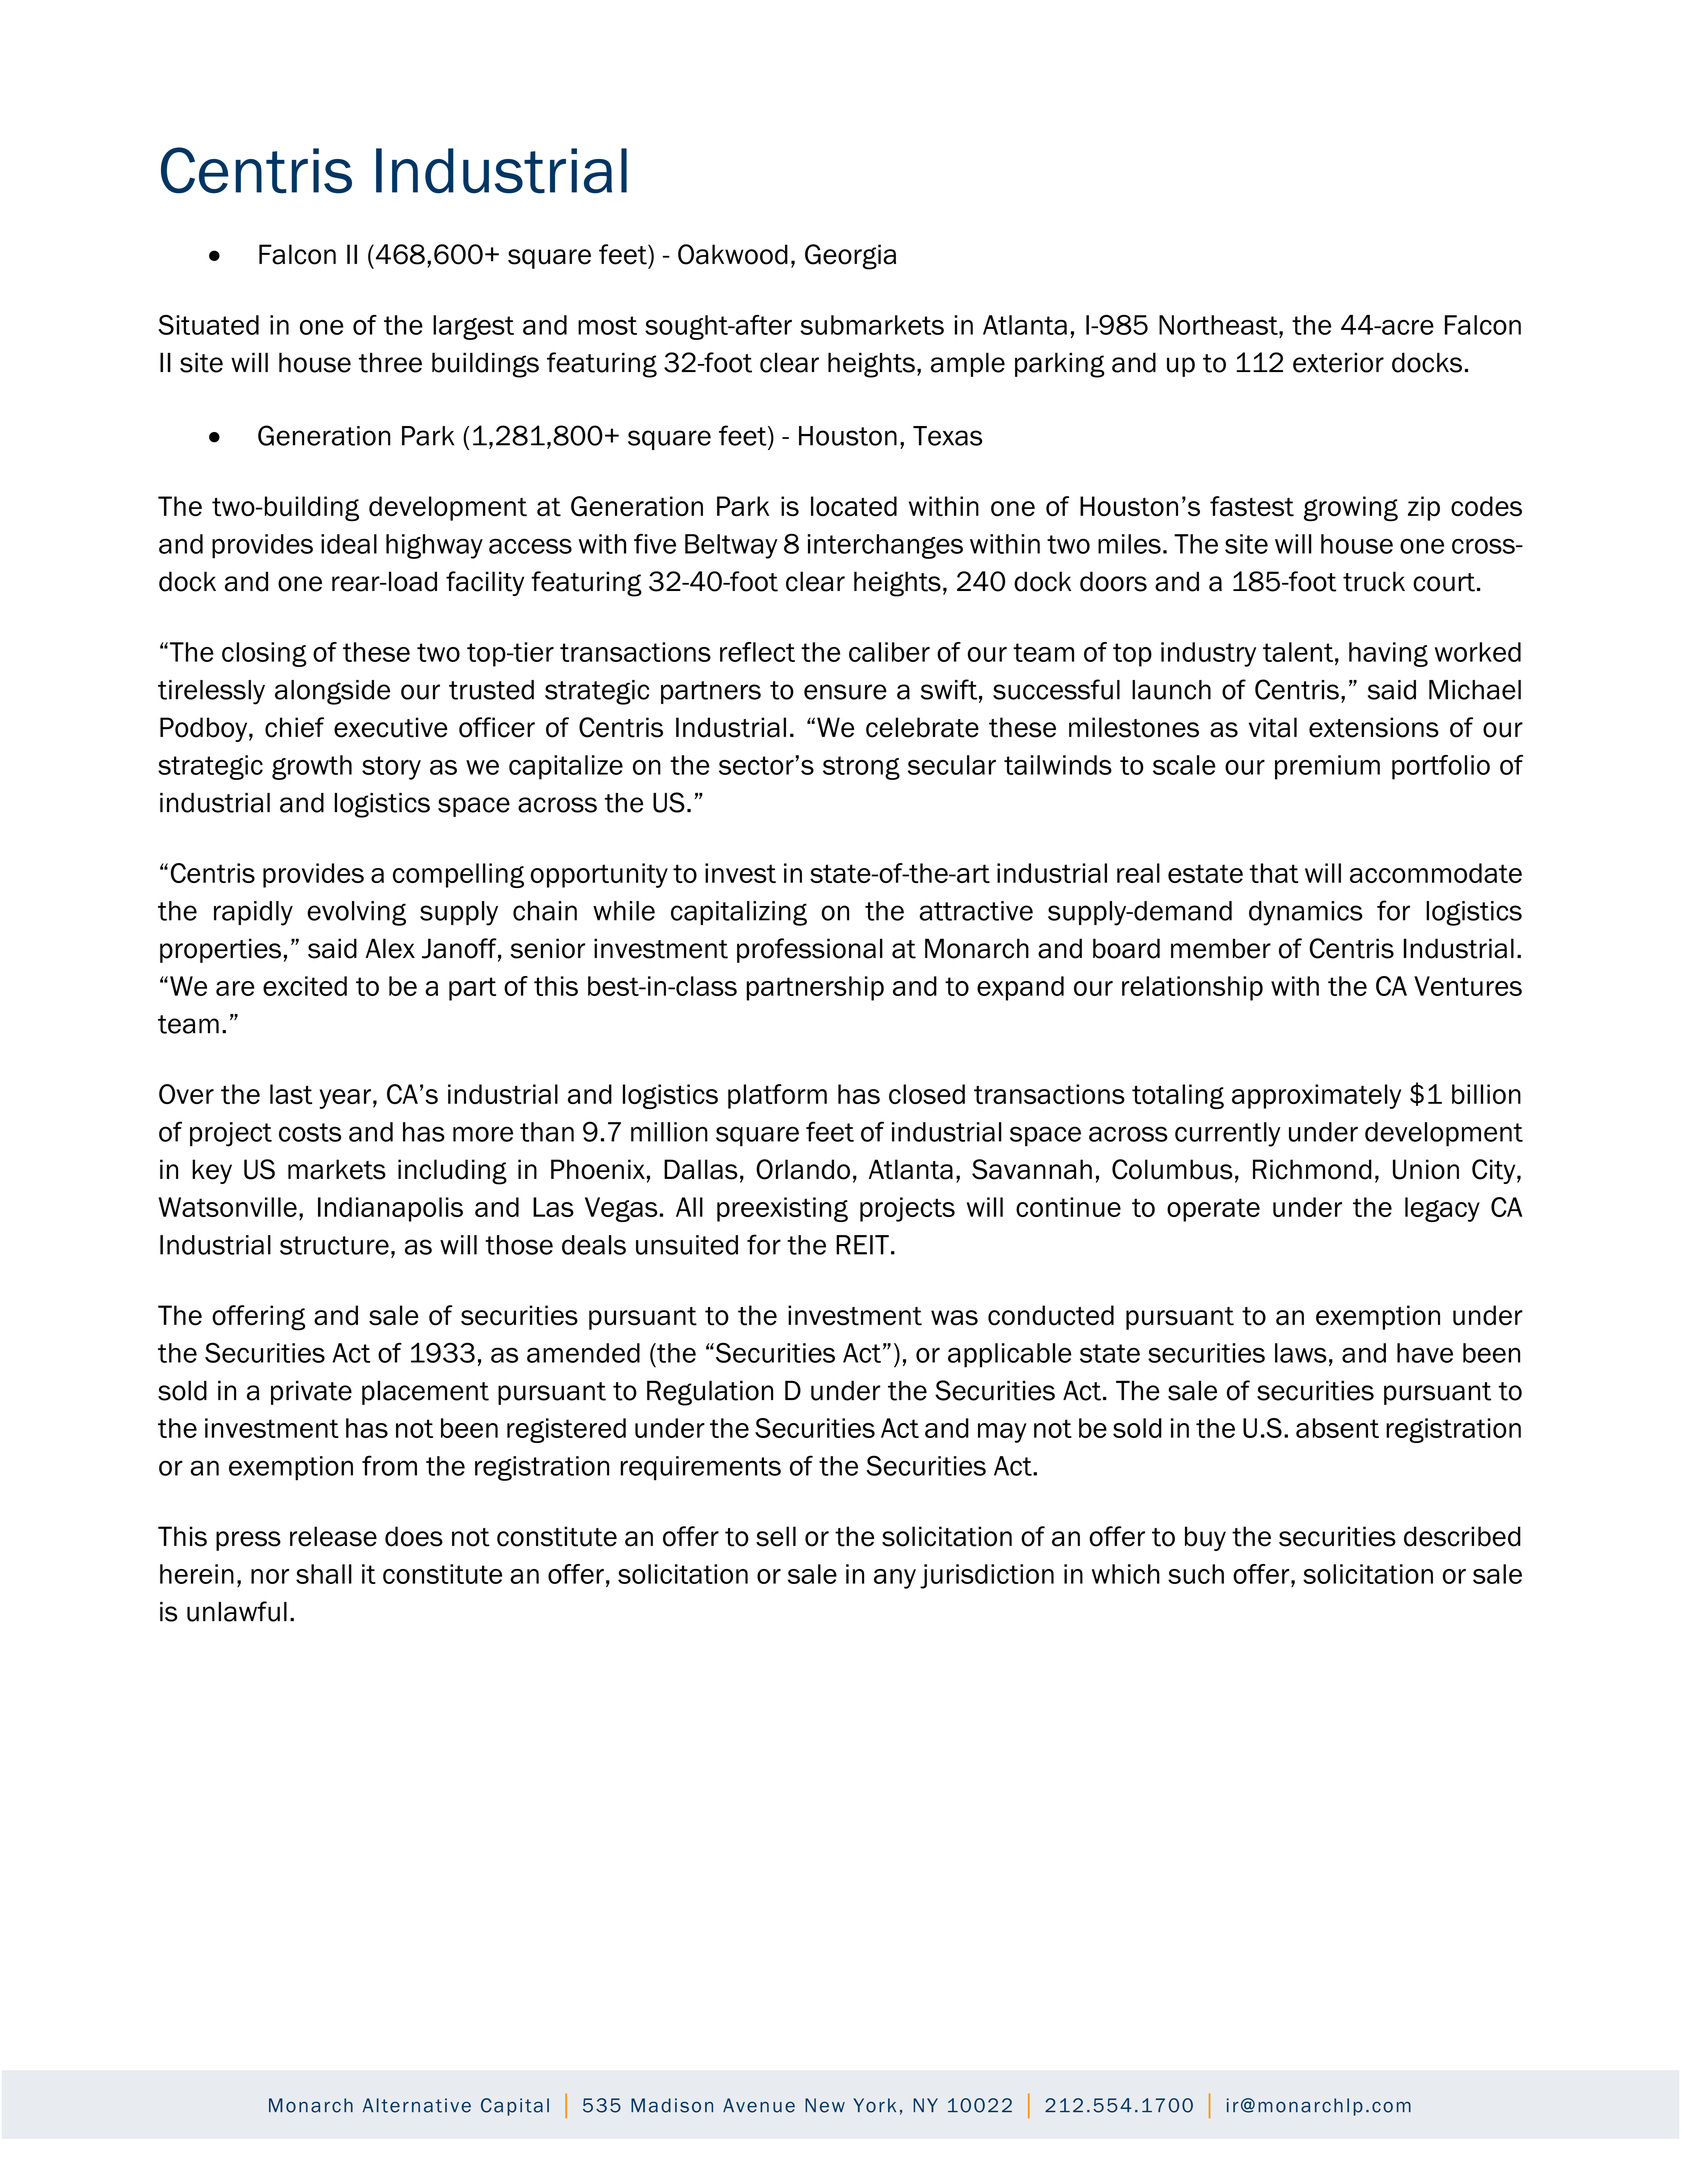  Describe the element at coordinates (1306, 913) in the page. I see `dynamics` at that location.
